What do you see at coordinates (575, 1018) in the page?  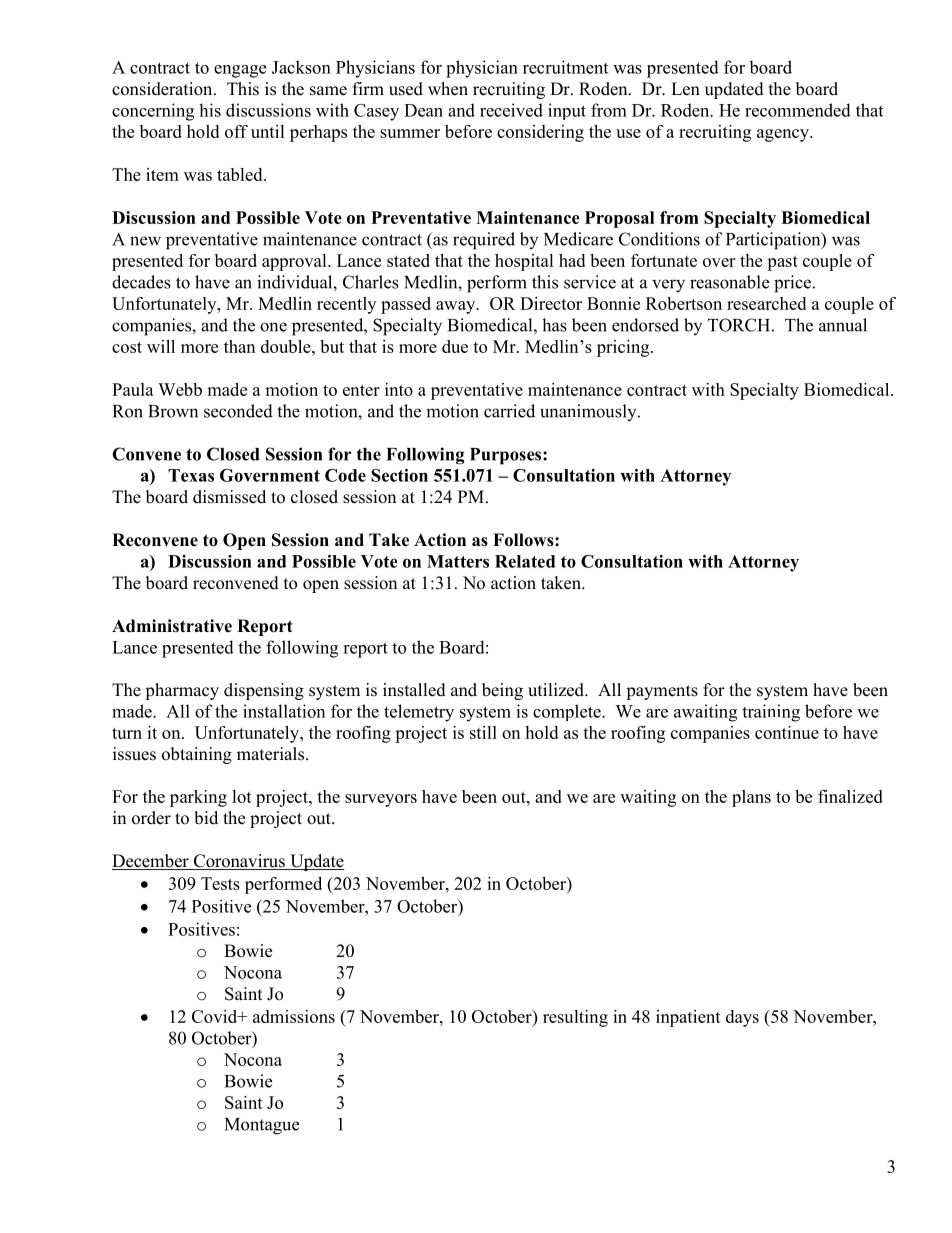 I see `resulting` at bounding box center [575, 1018].
